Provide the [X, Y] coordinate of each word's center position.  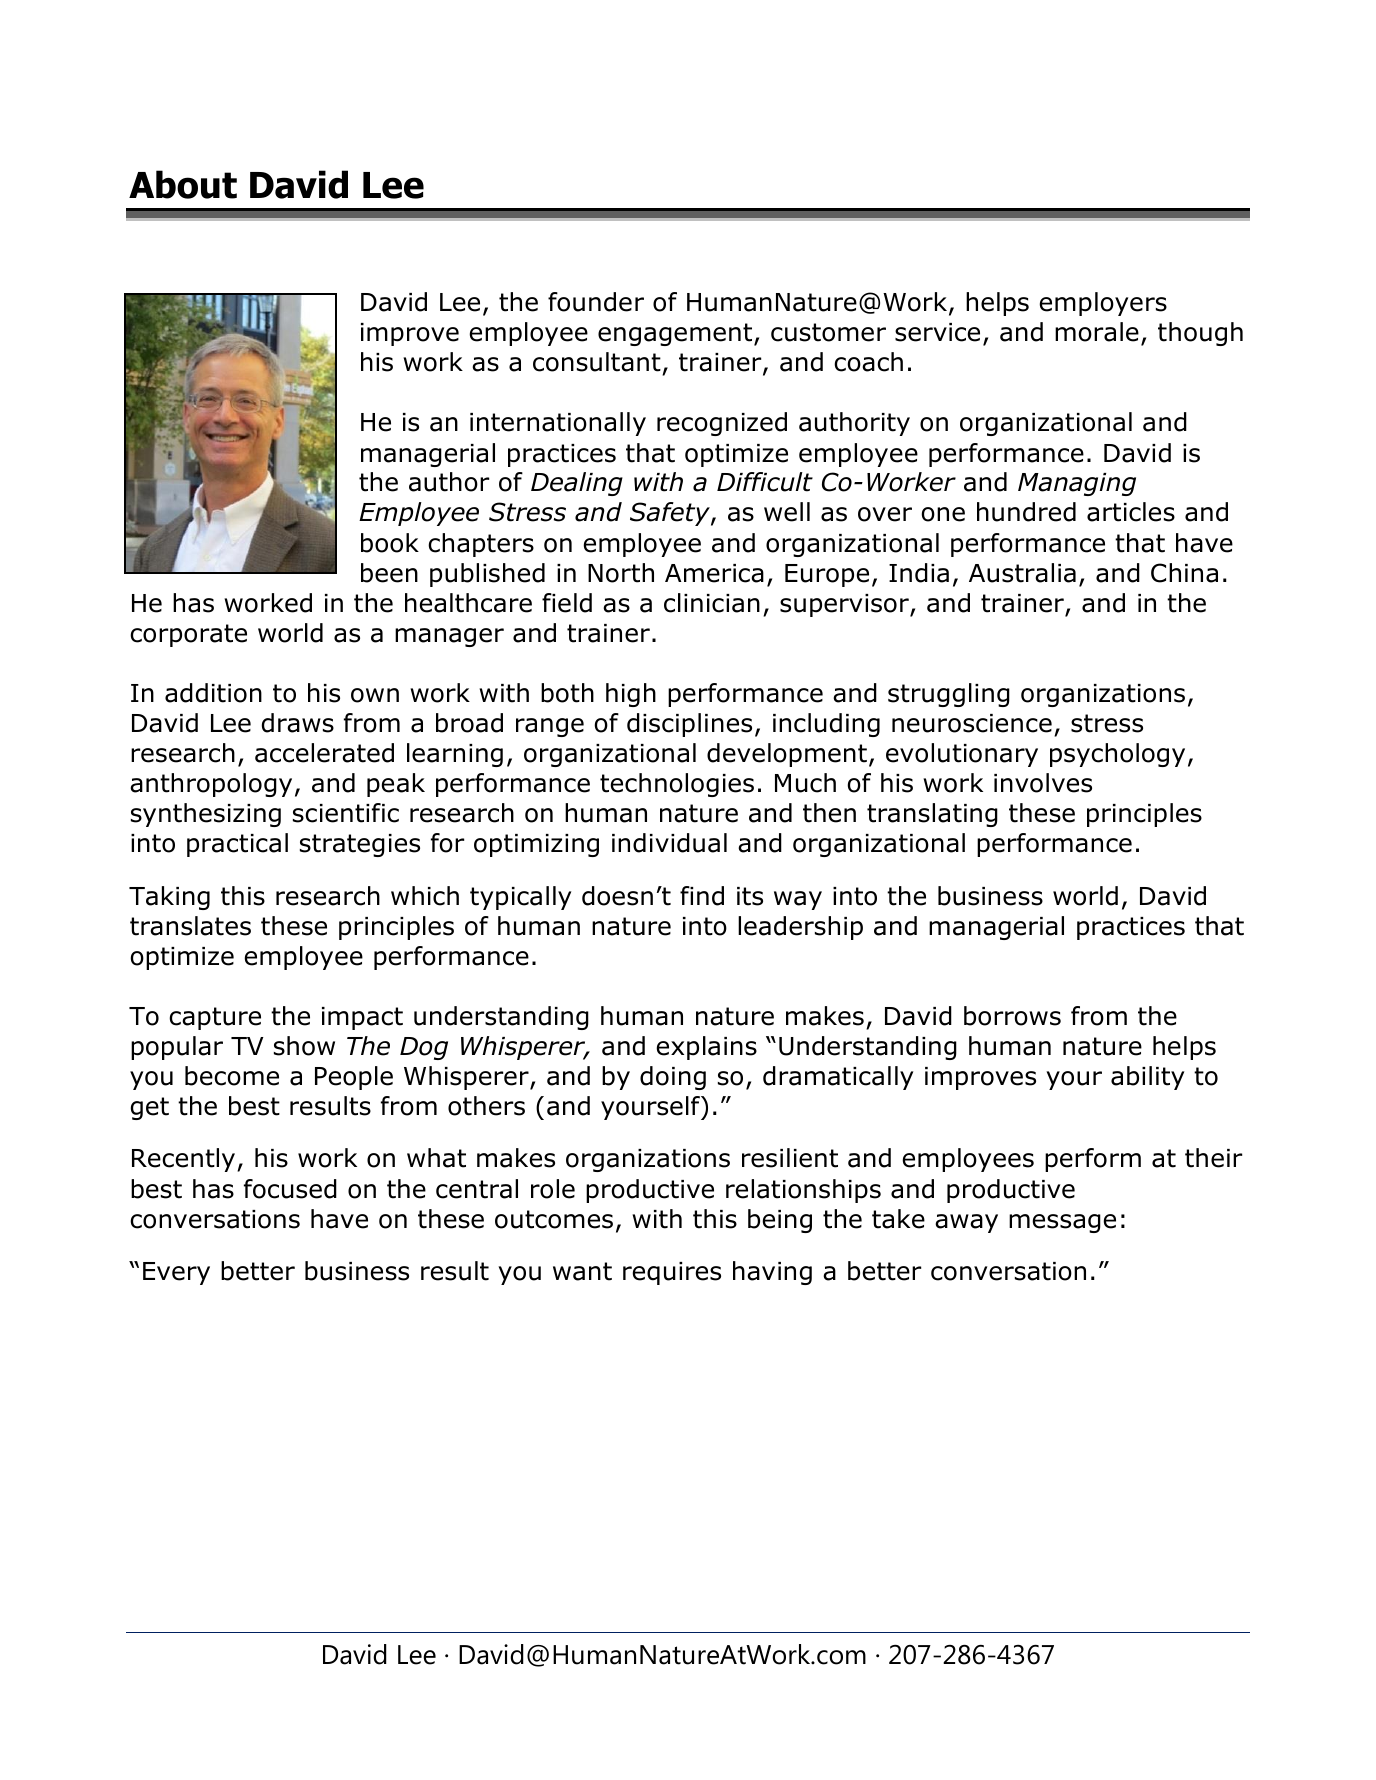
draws [298, 723]
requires [672, 1273]
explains [706, 1048]
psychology [1117, 755]
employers [1103, 304]
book [390, 543]
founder [596, 302]
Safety [671, 514]
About [183, 184]
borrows [1012, 1016]
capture [215, 1018]
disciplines [689, 725]
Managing [1077, 484]
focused [290, 1189]
